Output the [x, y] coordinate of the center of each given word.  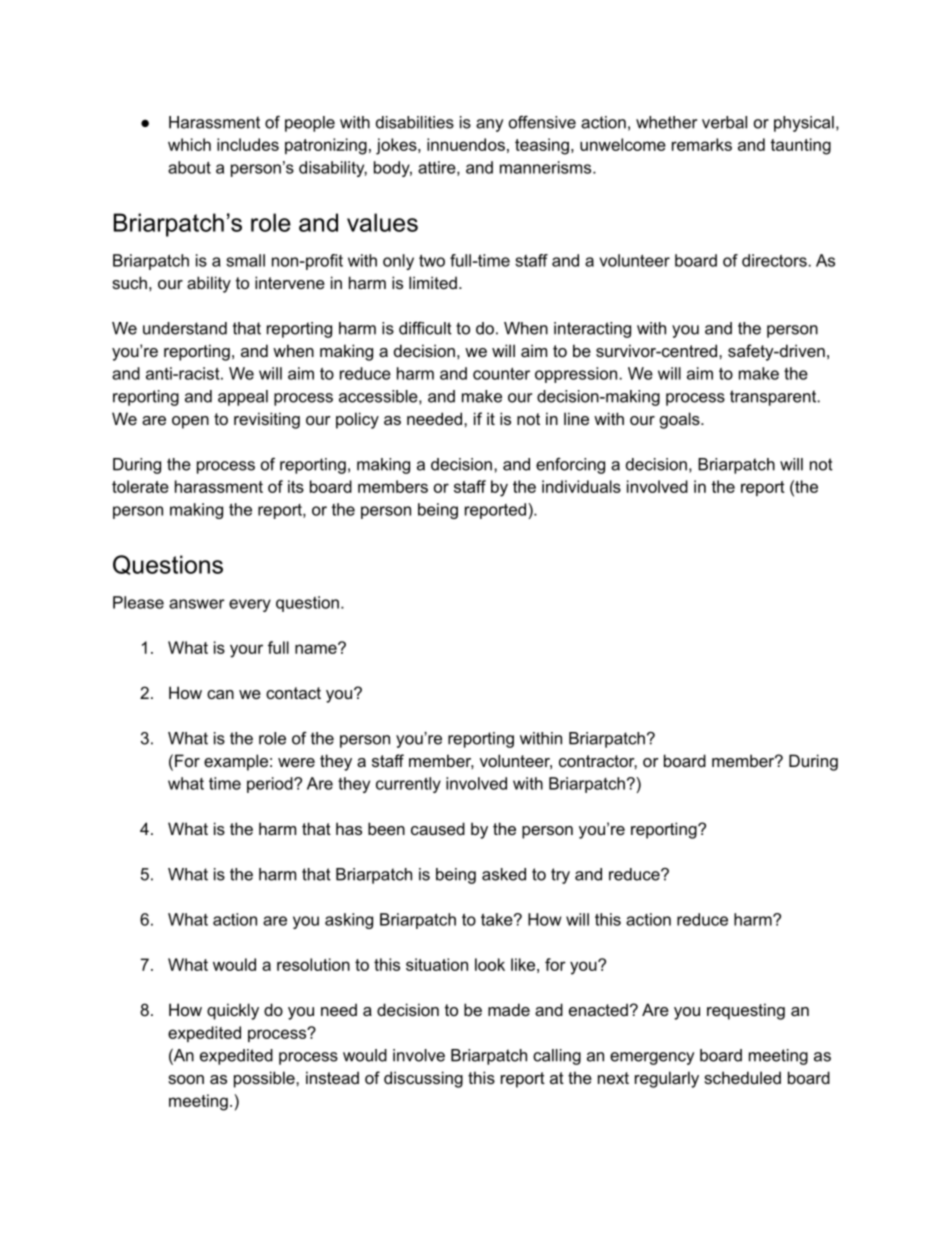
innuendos [466, 144]
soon [186, 1079]
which [189, 144]
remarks [702, 144]
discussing [423, 1079]
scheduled [742, 1077]
